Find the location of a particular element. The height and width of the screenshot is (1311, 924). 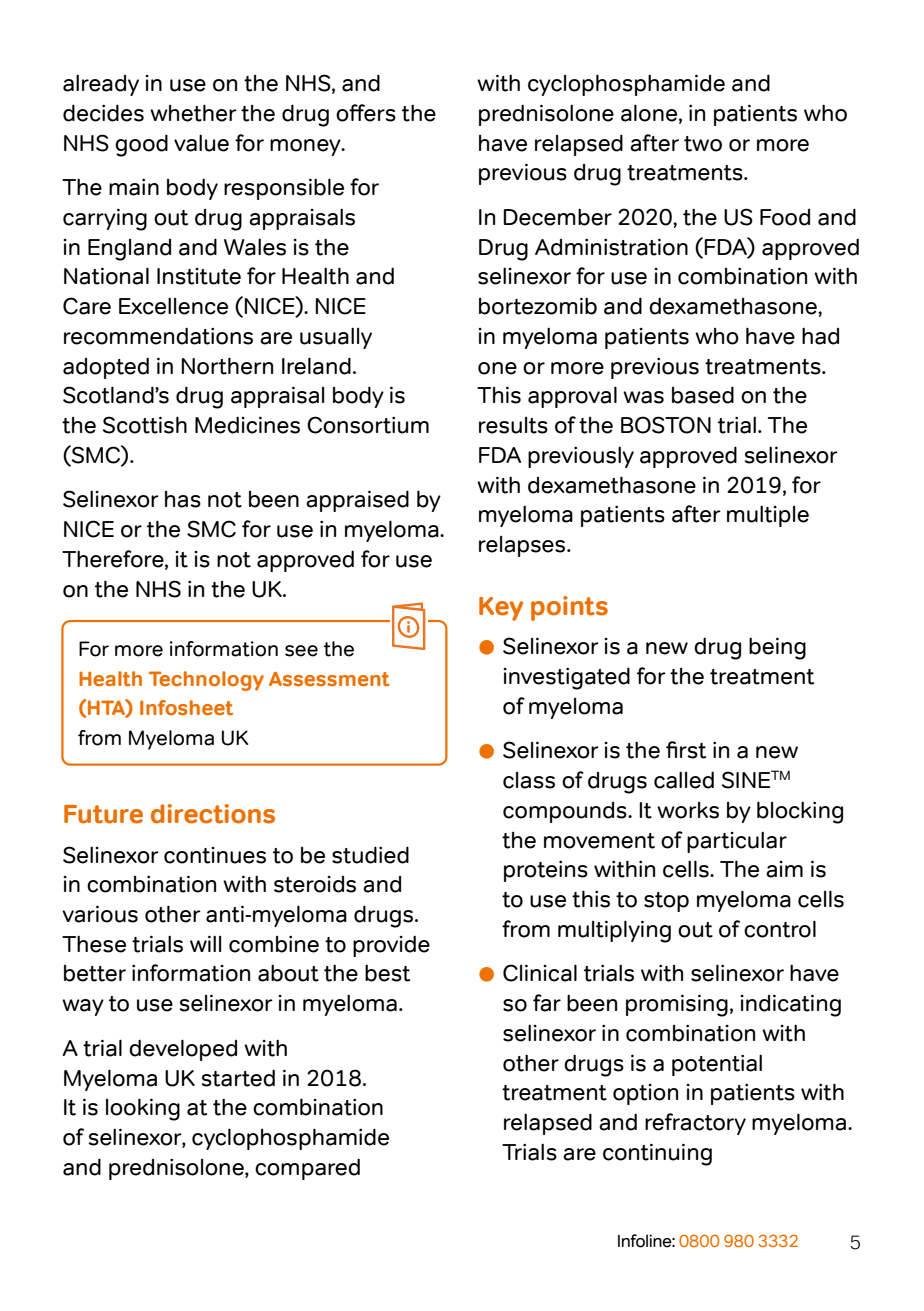

compared is located at coordinates (307, 1169).
